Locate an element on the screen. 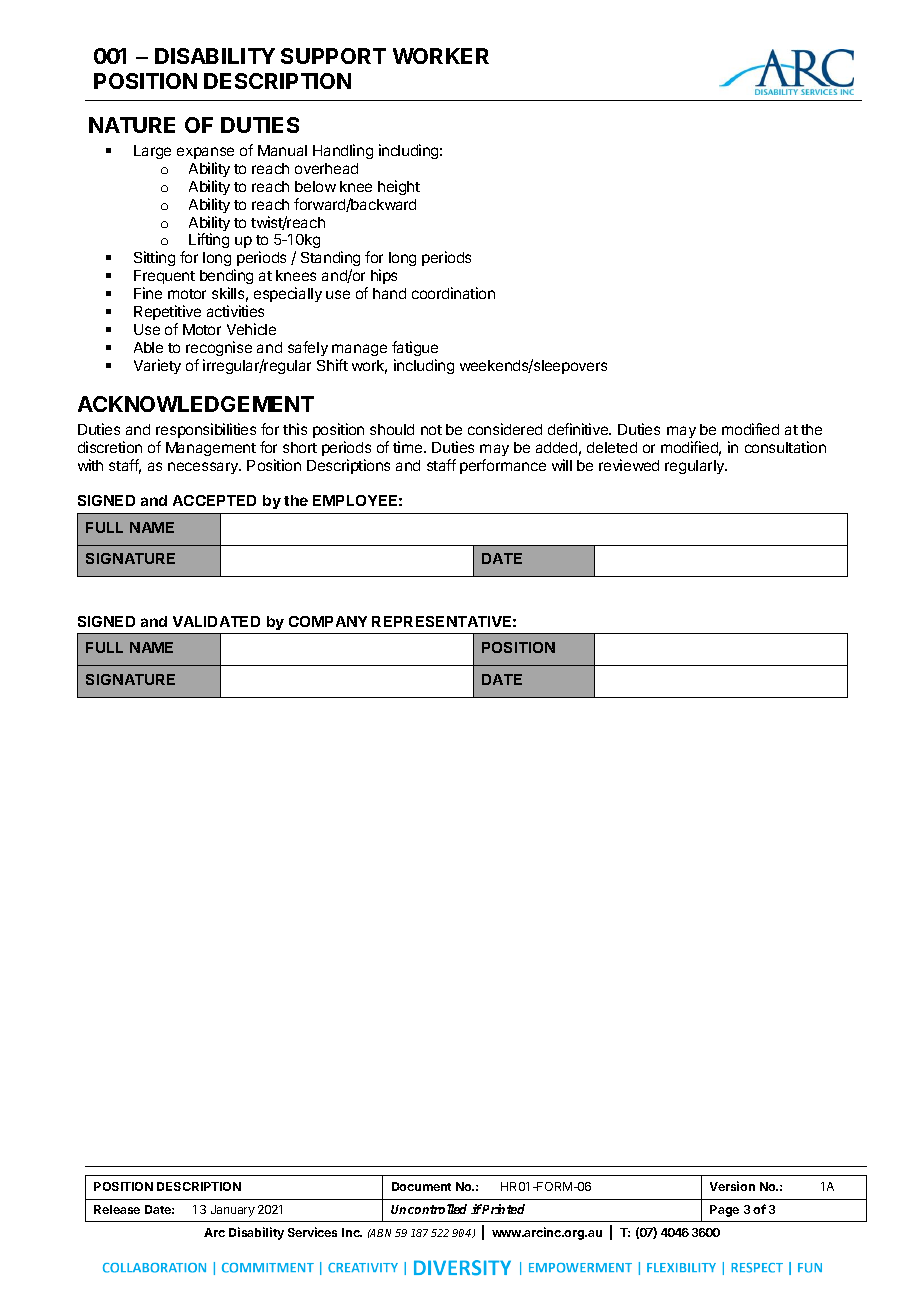  SUPPORT is located at coordinates (333, 56).
